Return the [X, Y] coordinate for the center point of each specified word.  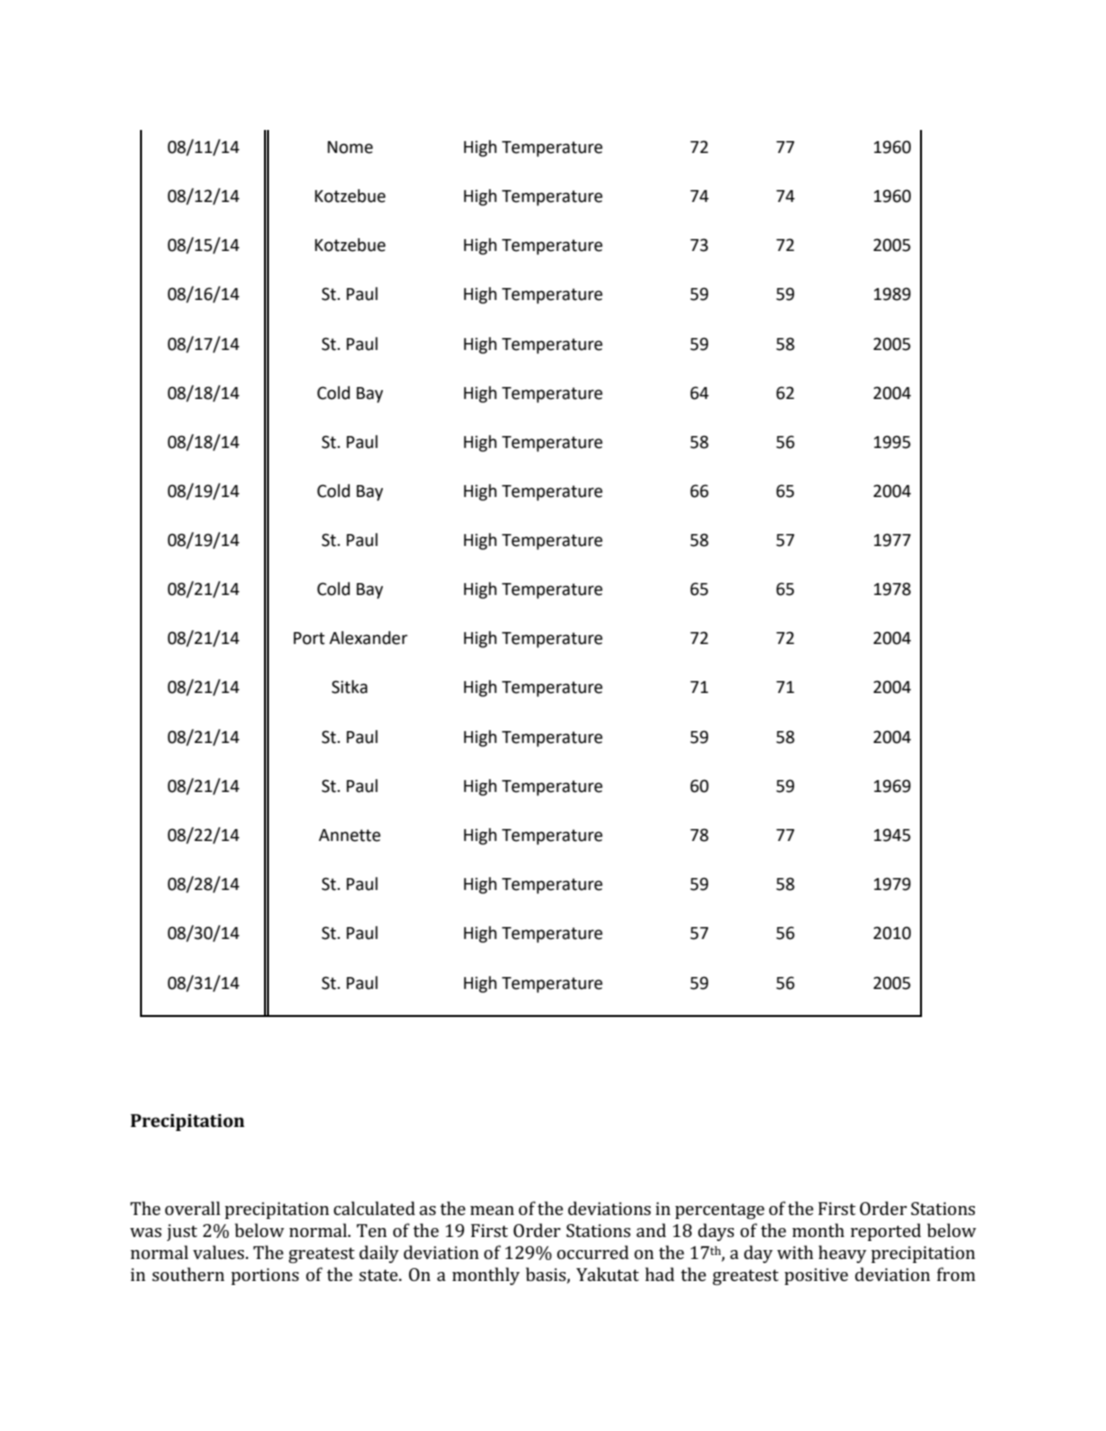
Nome [350, 147]
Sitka [350, 687]
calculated [374, 1208]
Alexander [368, 638]
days [716, 1232]
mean [492, 1210]
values [220, 1252]
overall [192, 1208]
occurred [593, 1252]
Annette [350, 835]
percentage [720, 1211]
